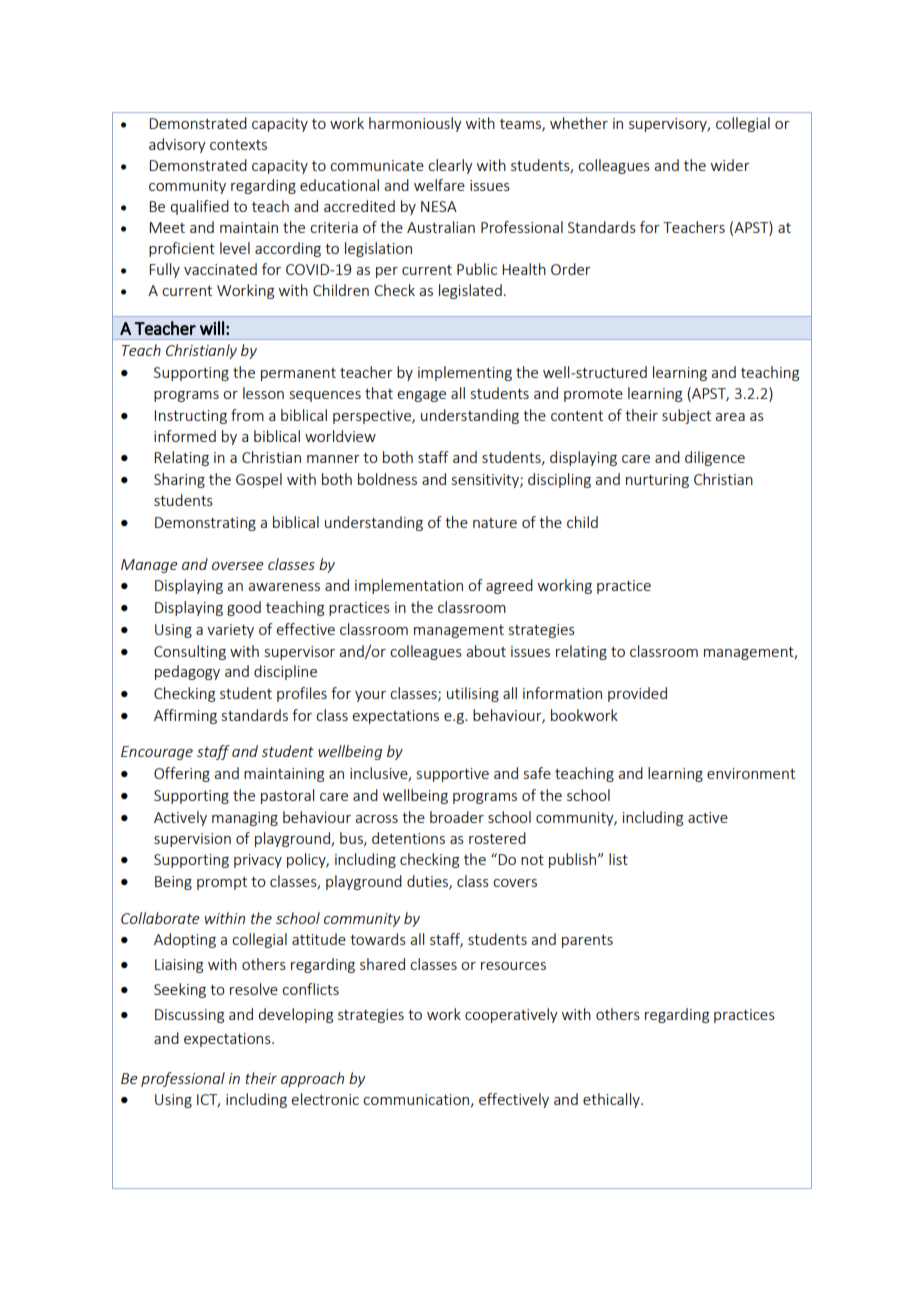 This screenshot has height=1308, width=924. Describe the element at coordinates (182, 774) in the screenshot. I see `Offering` at that location.
